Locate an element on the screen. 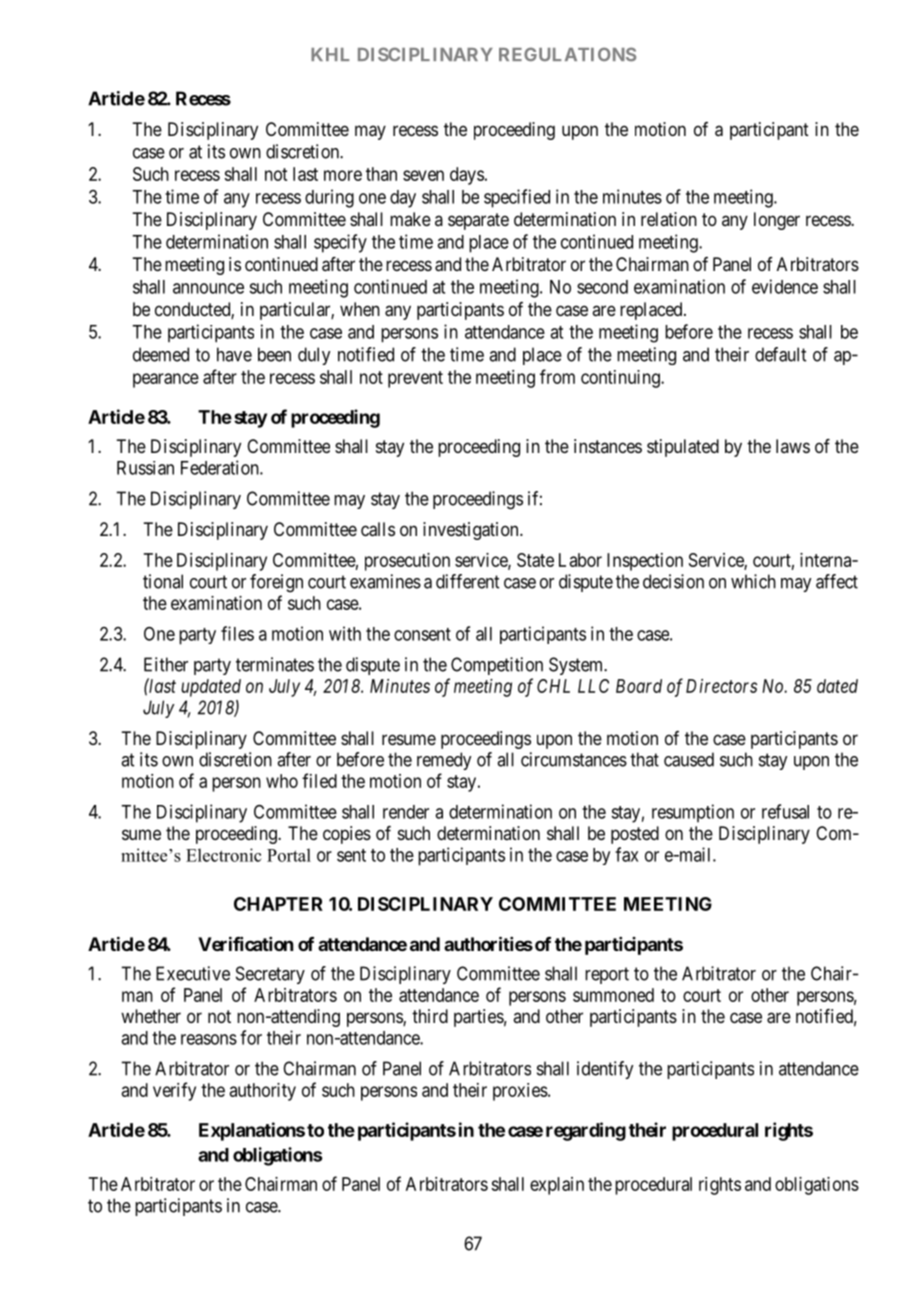 The height and width of the screenshot is (1308, 924). refusal is located at coordinates (785, 811).
